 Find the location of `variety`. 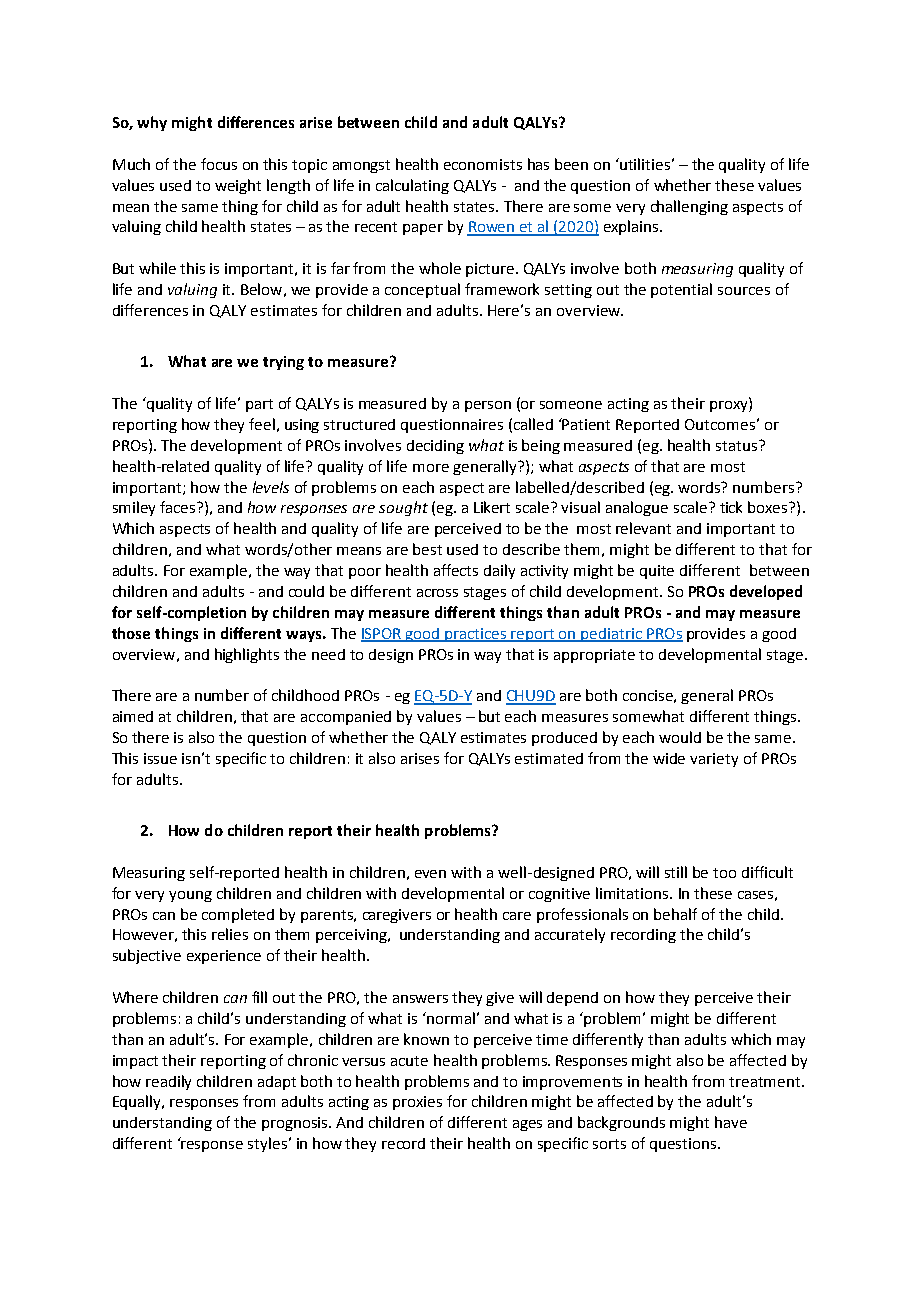

variety is located at coordinates (714, 760).
